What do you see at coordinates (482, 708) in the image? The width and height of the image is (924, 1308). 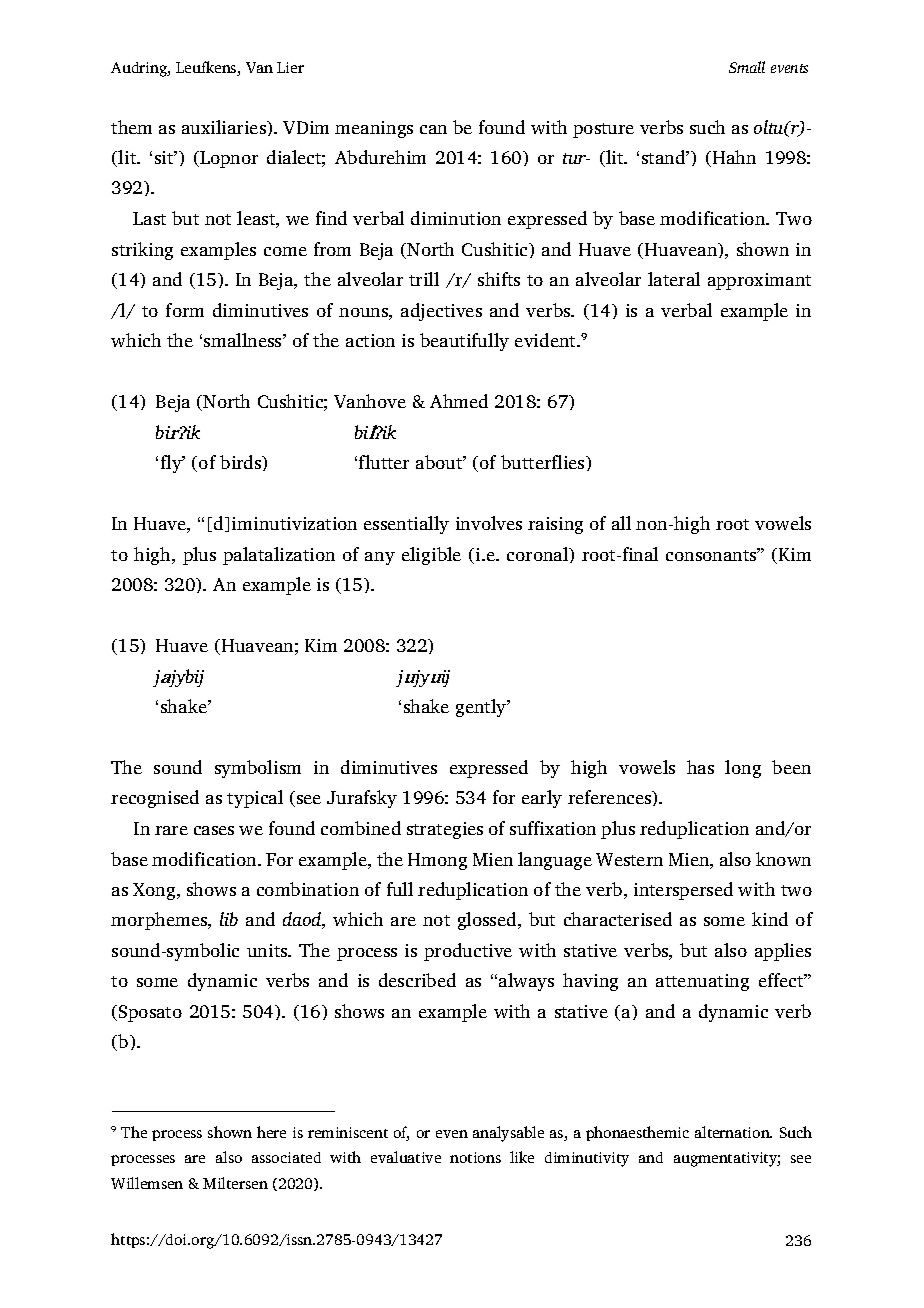 I see `gently` at bounding box center [482, 708].
